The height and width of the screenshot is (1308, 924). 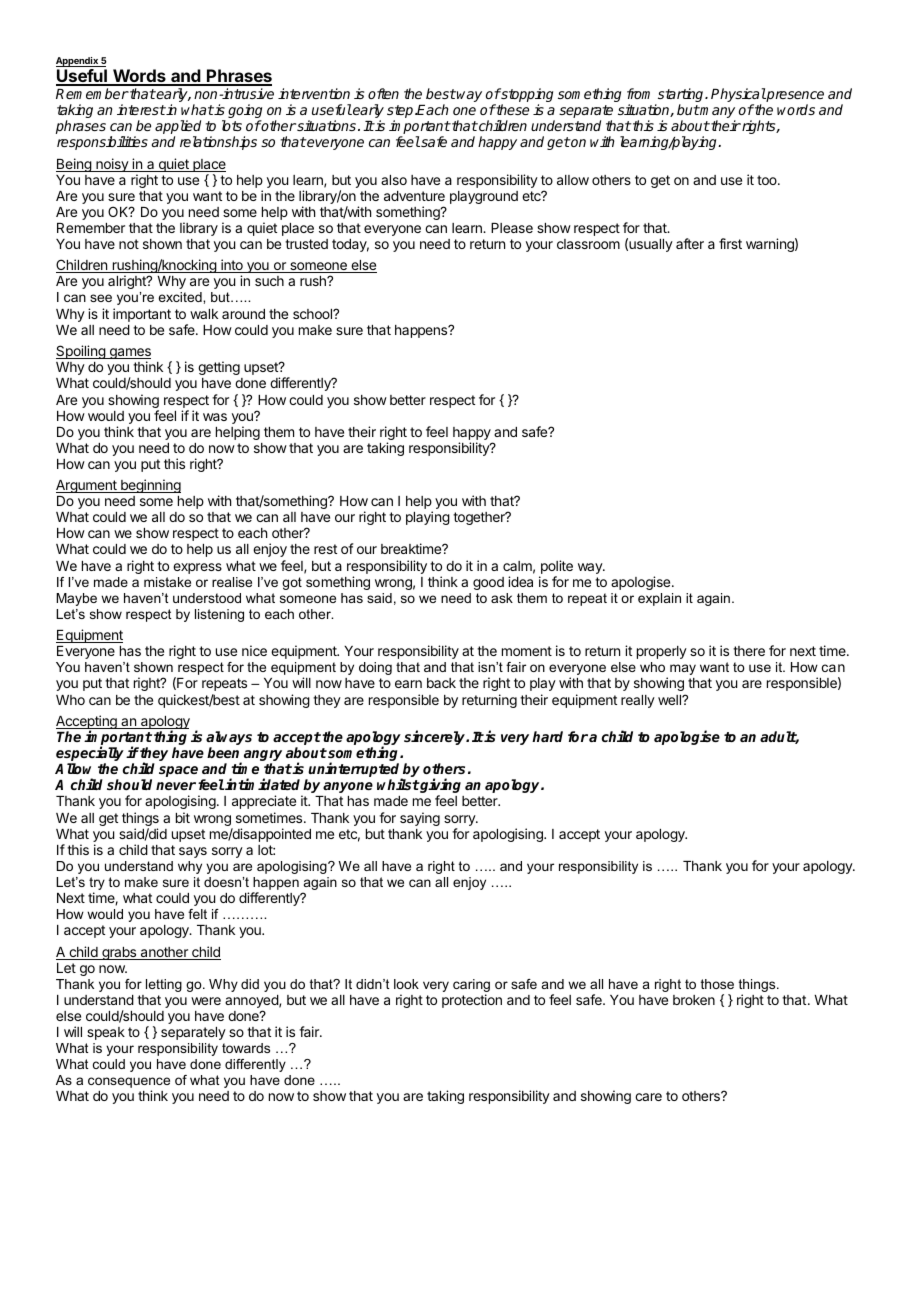 I want to click on protection, so click(x=472, y=1001).
